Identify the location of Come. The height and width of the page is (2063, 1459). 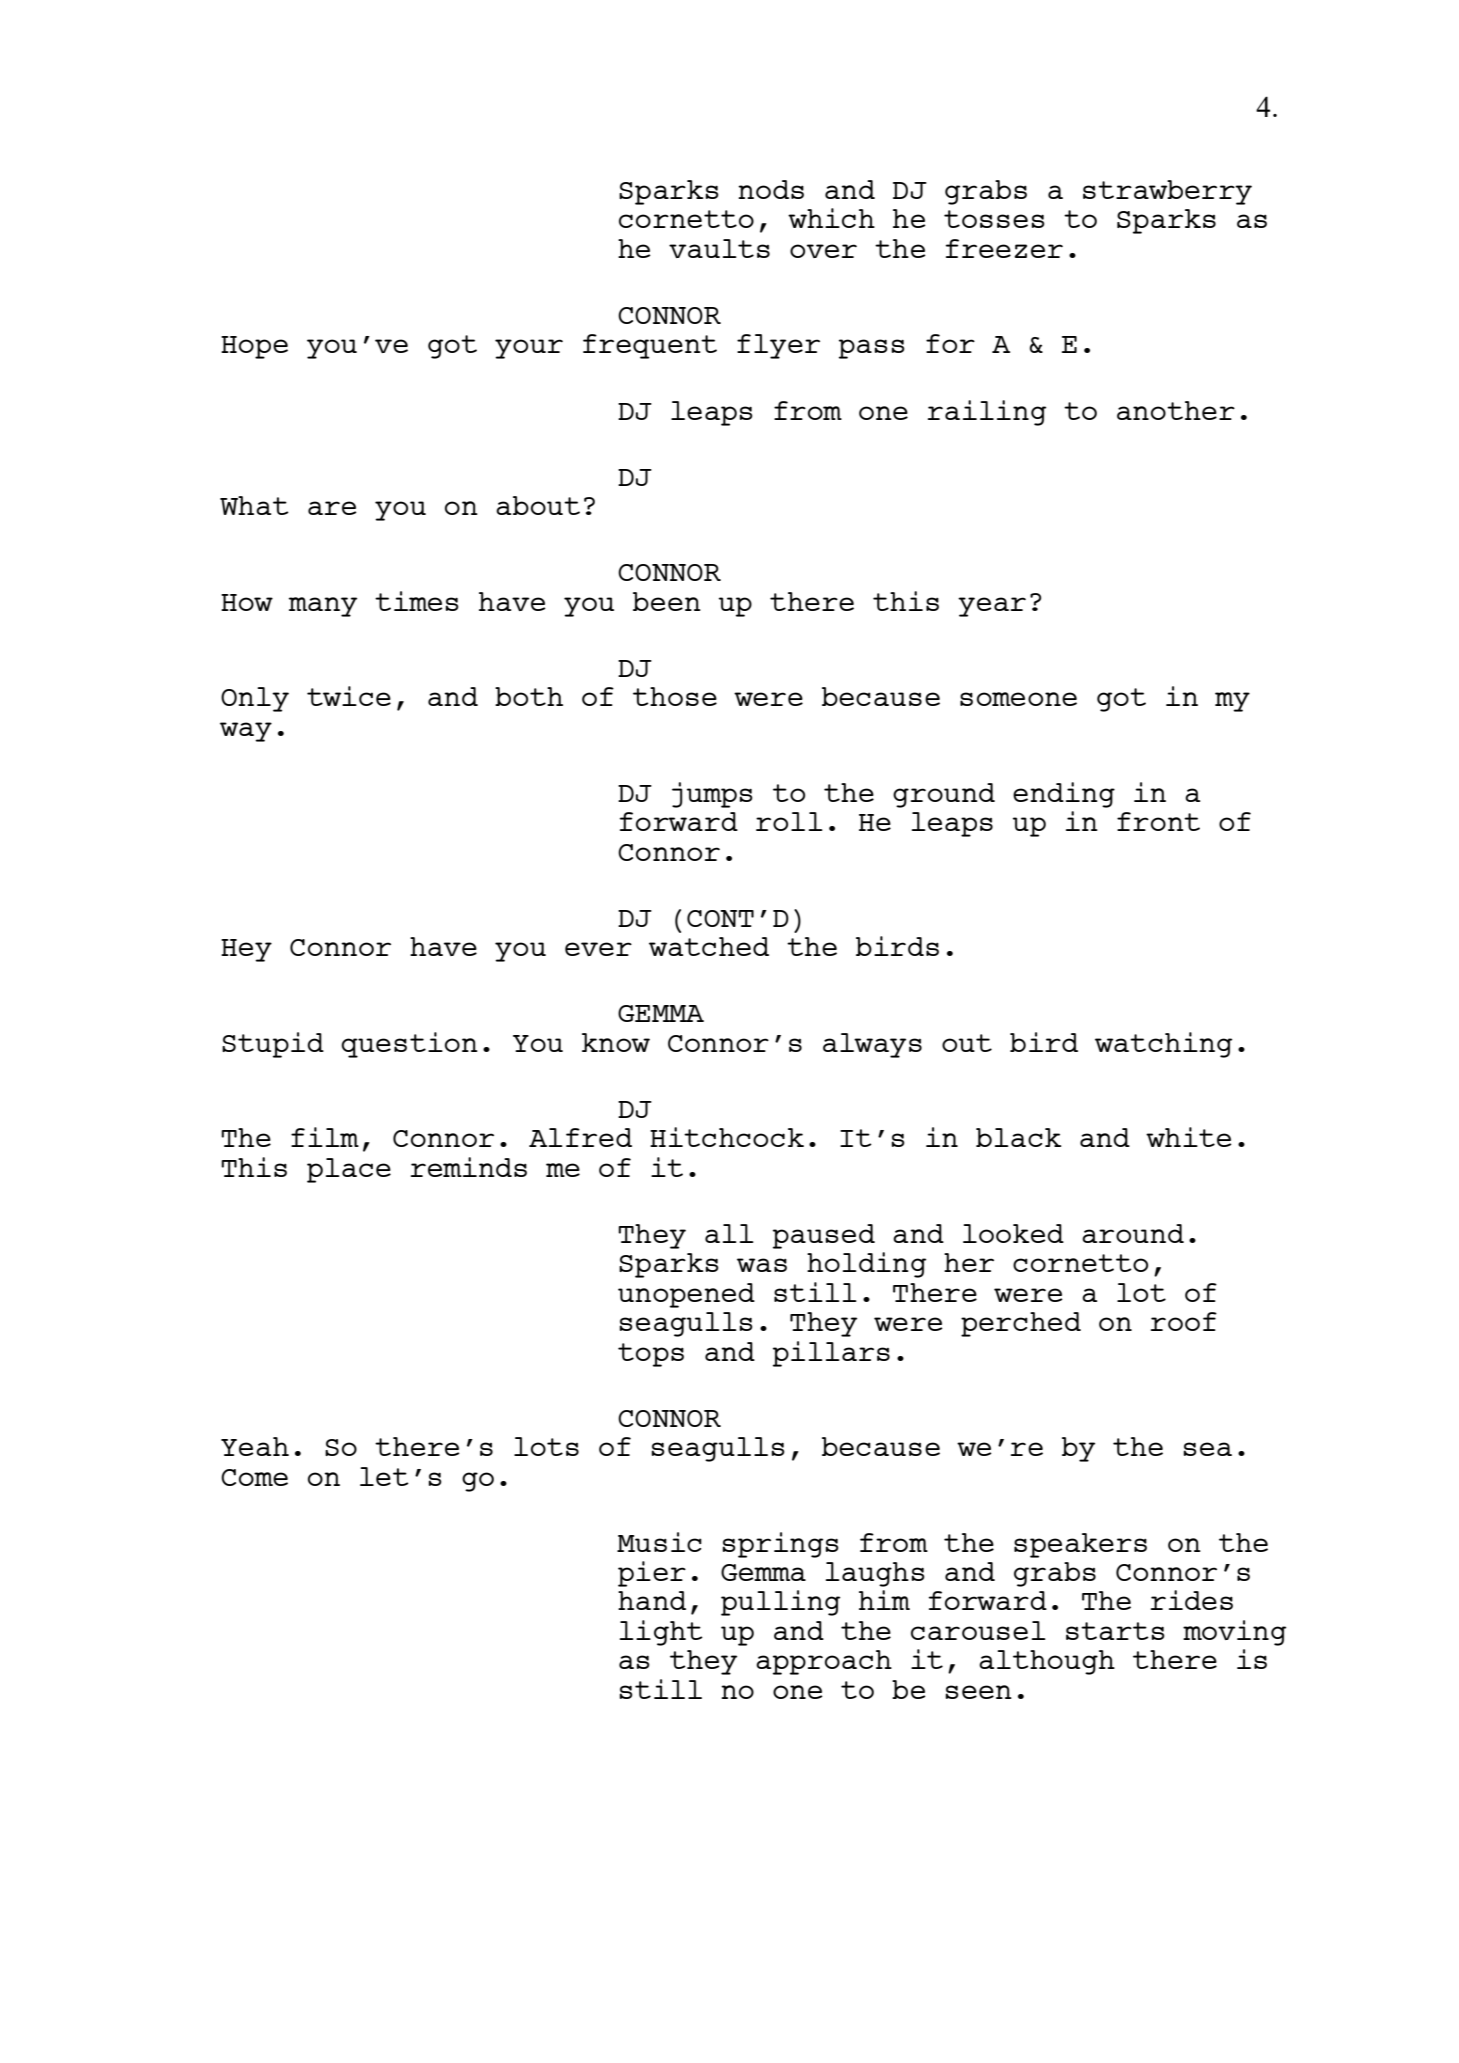
(254, 1477).
